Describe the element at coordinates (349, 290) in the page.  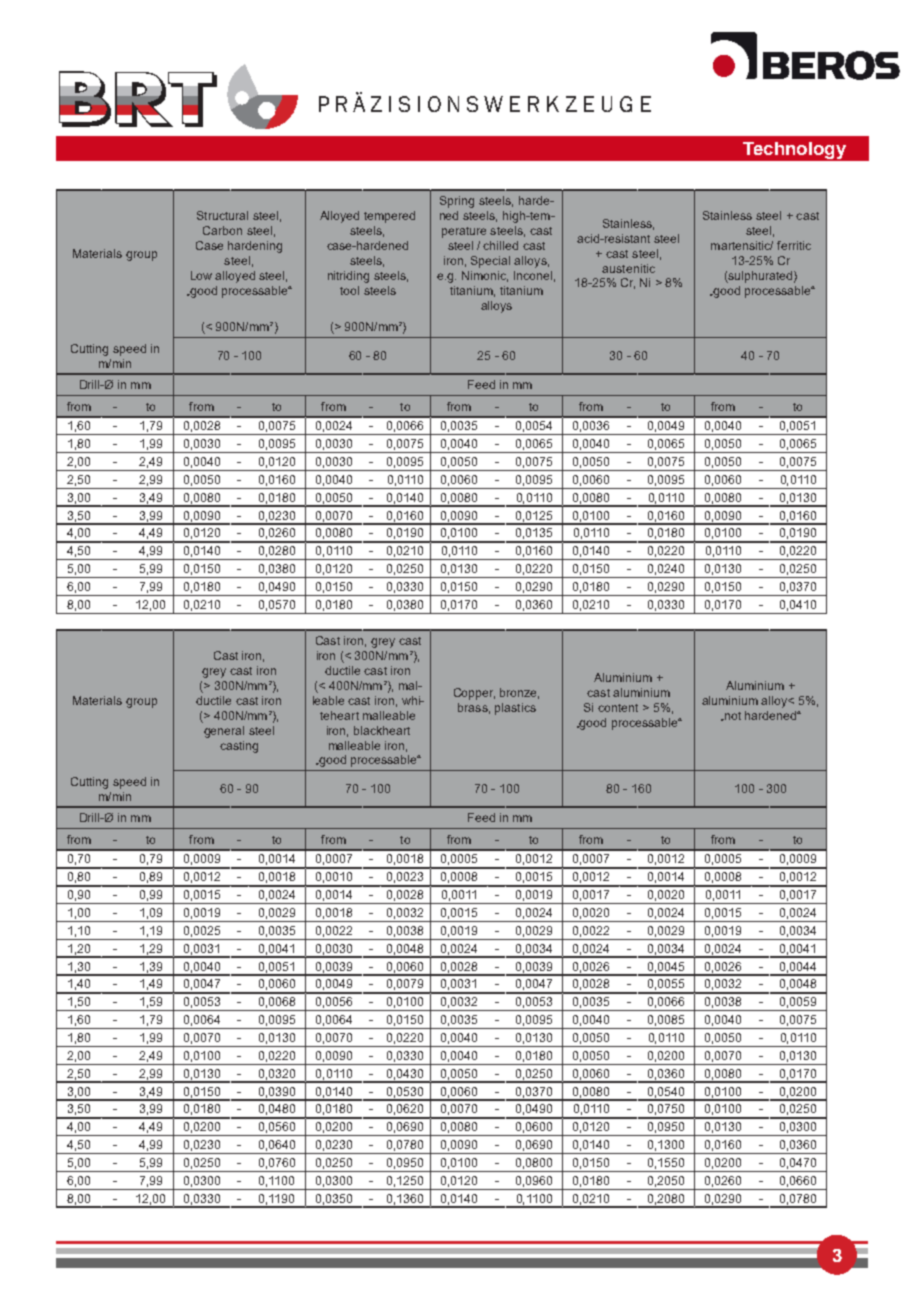
I see `tool` at that location.
